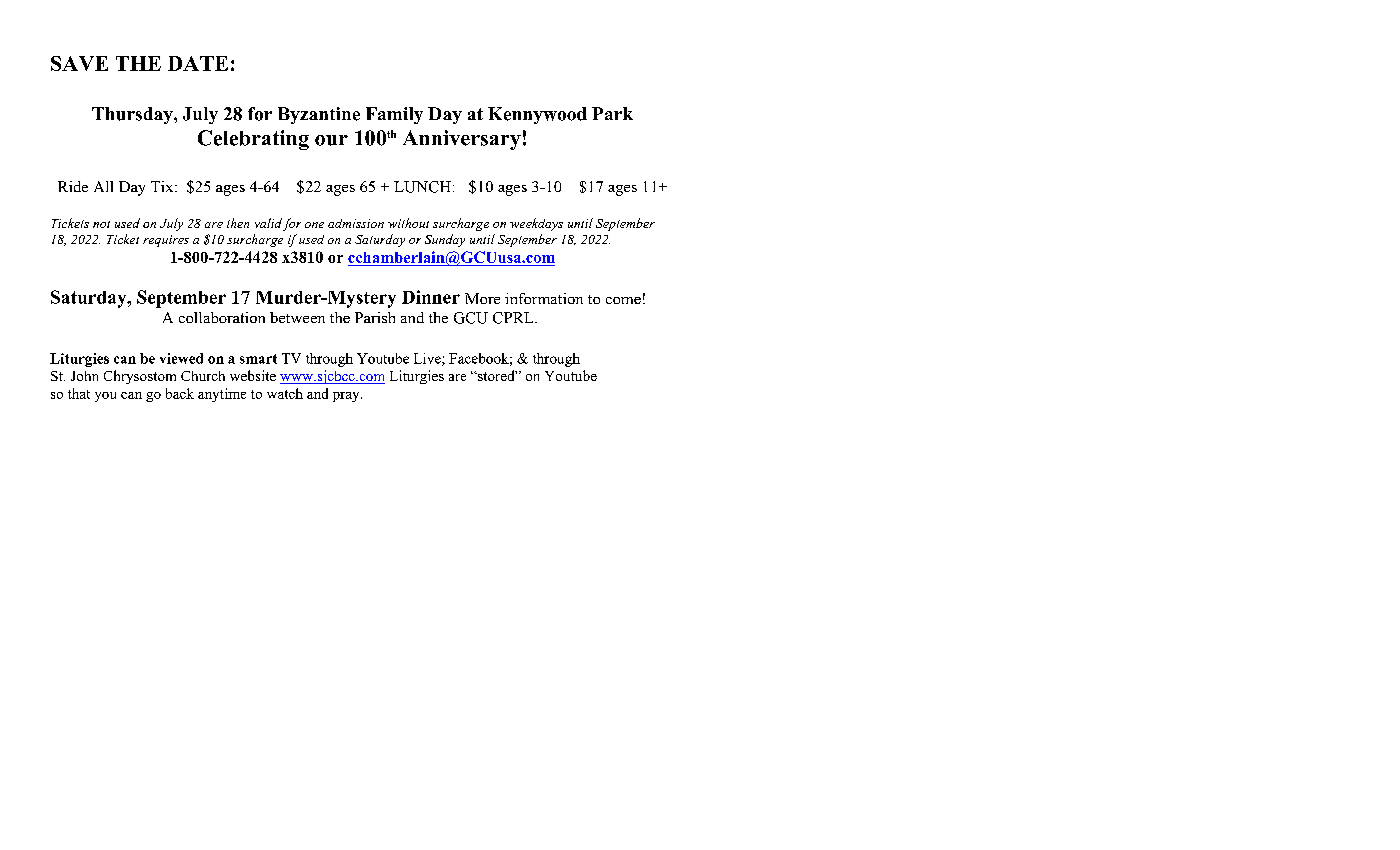  What do you see at coordinates (612, 113) in the screenshot?
I see `Park` at bounding box center [612, 113].
